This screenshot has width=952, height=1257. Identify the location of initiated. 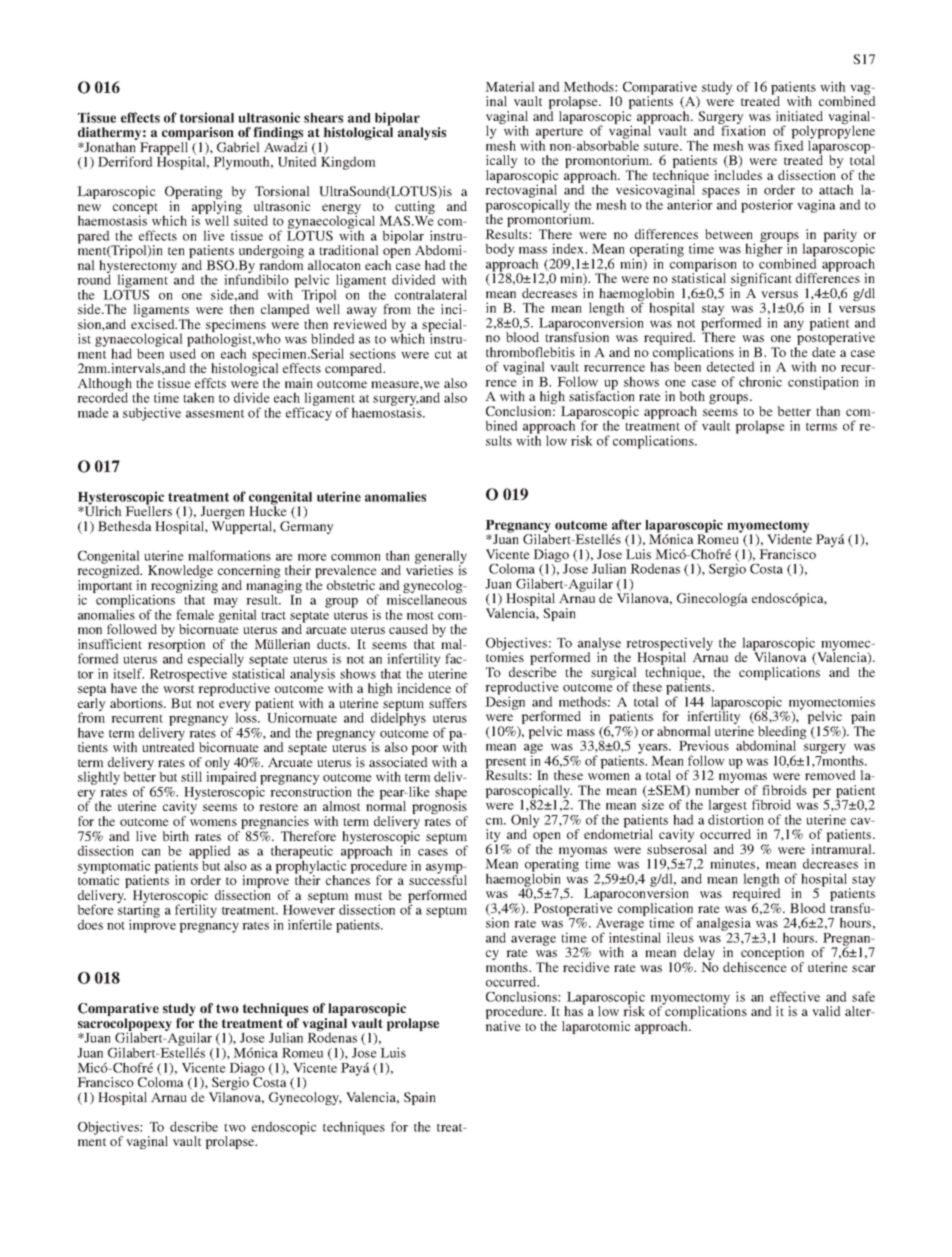
(799, 116).
